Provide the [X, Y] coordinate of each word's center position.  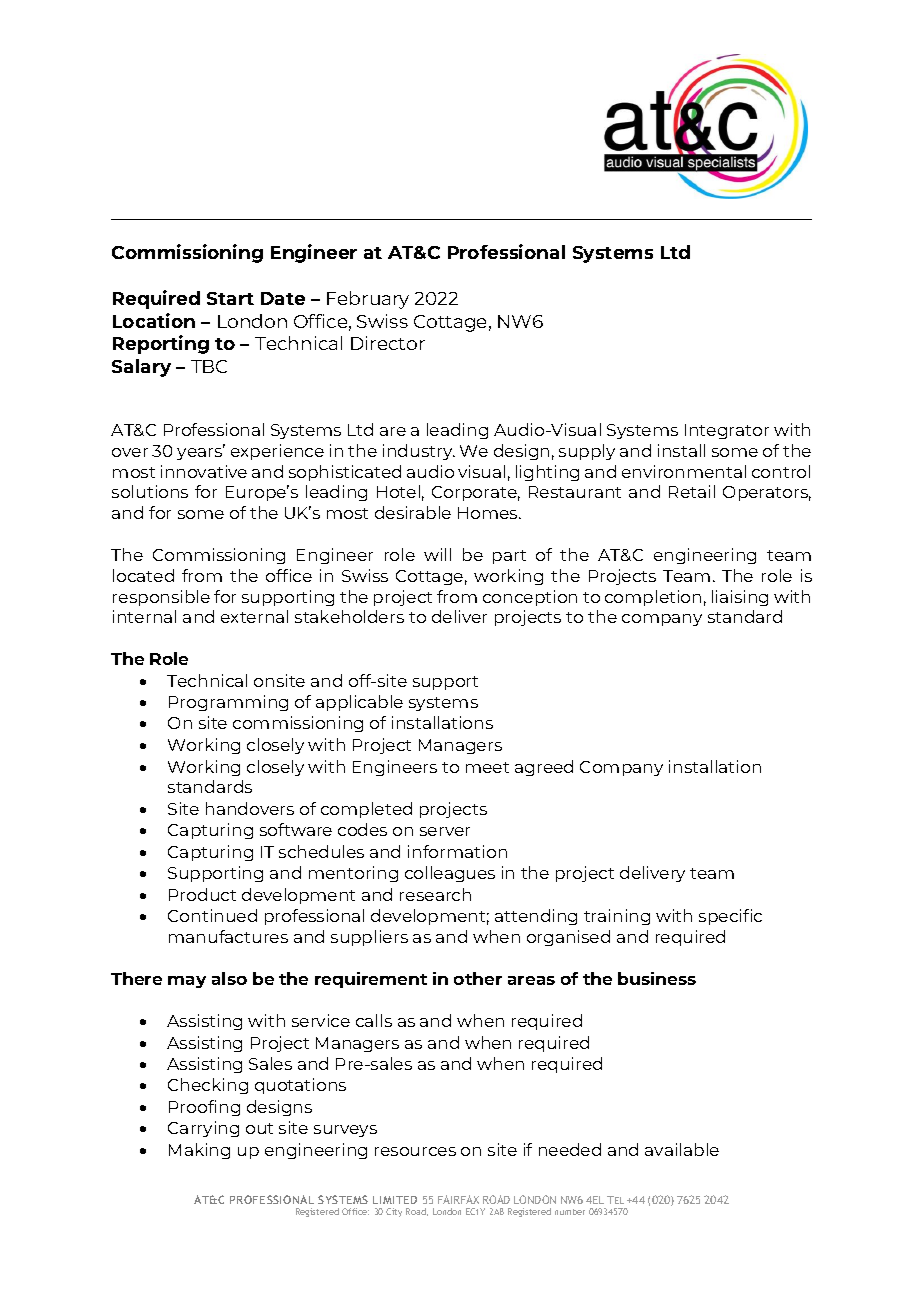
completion [653, 598]
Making [199, 1151]
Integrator [727, 431]
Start [230, 298]
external [254, 616]
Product [202, 894]
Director [388, 343]
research [435, 894]
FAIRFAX [458, 1199]
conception [530, 598]
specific [730, 917]
